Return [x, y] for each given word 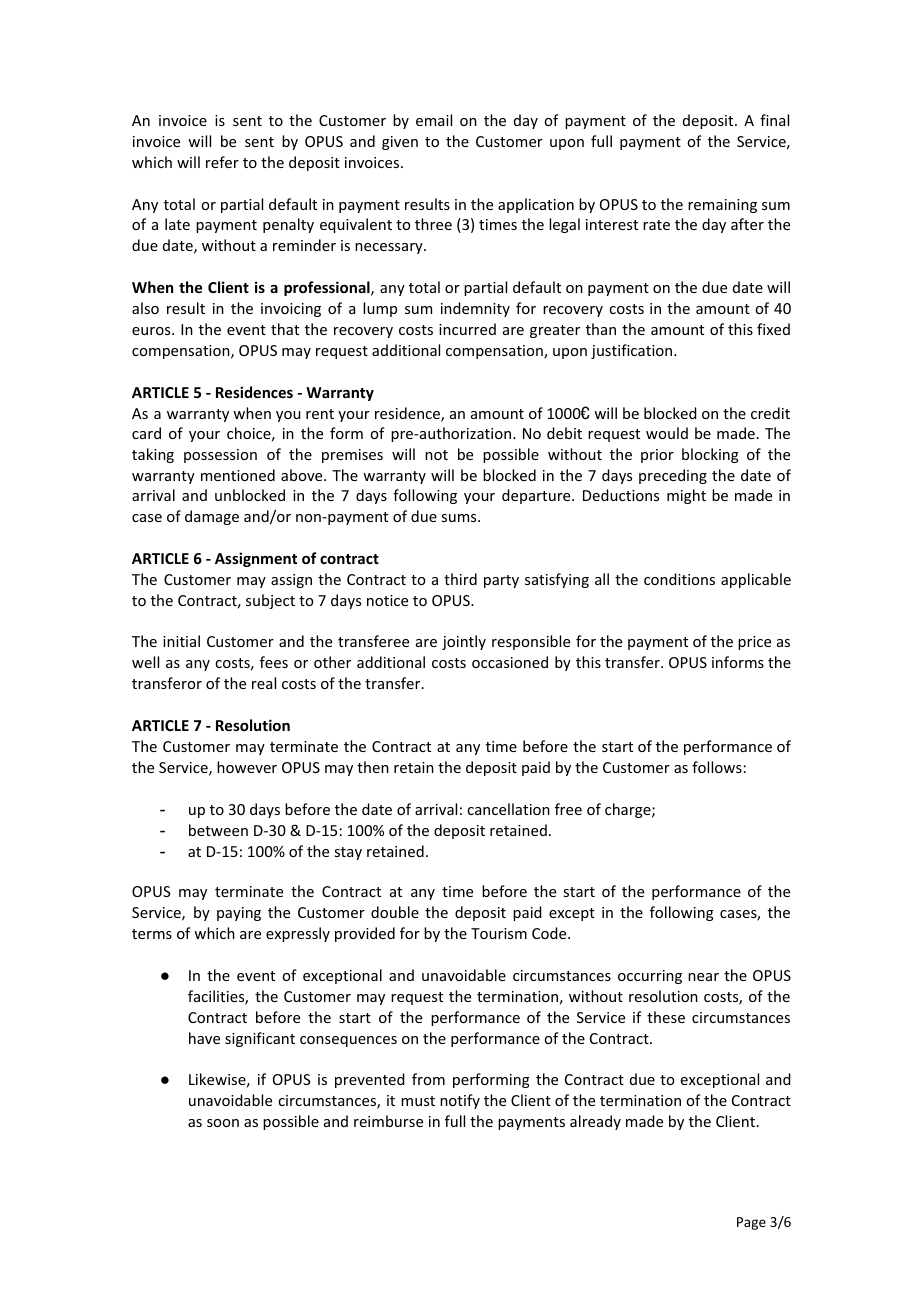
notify [460, 1101]
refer [222, 162]
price [754, 643]
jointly [464, 642]
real [264, 683]
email [434, 120]
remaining [722, 206]
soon [223, 1123]
